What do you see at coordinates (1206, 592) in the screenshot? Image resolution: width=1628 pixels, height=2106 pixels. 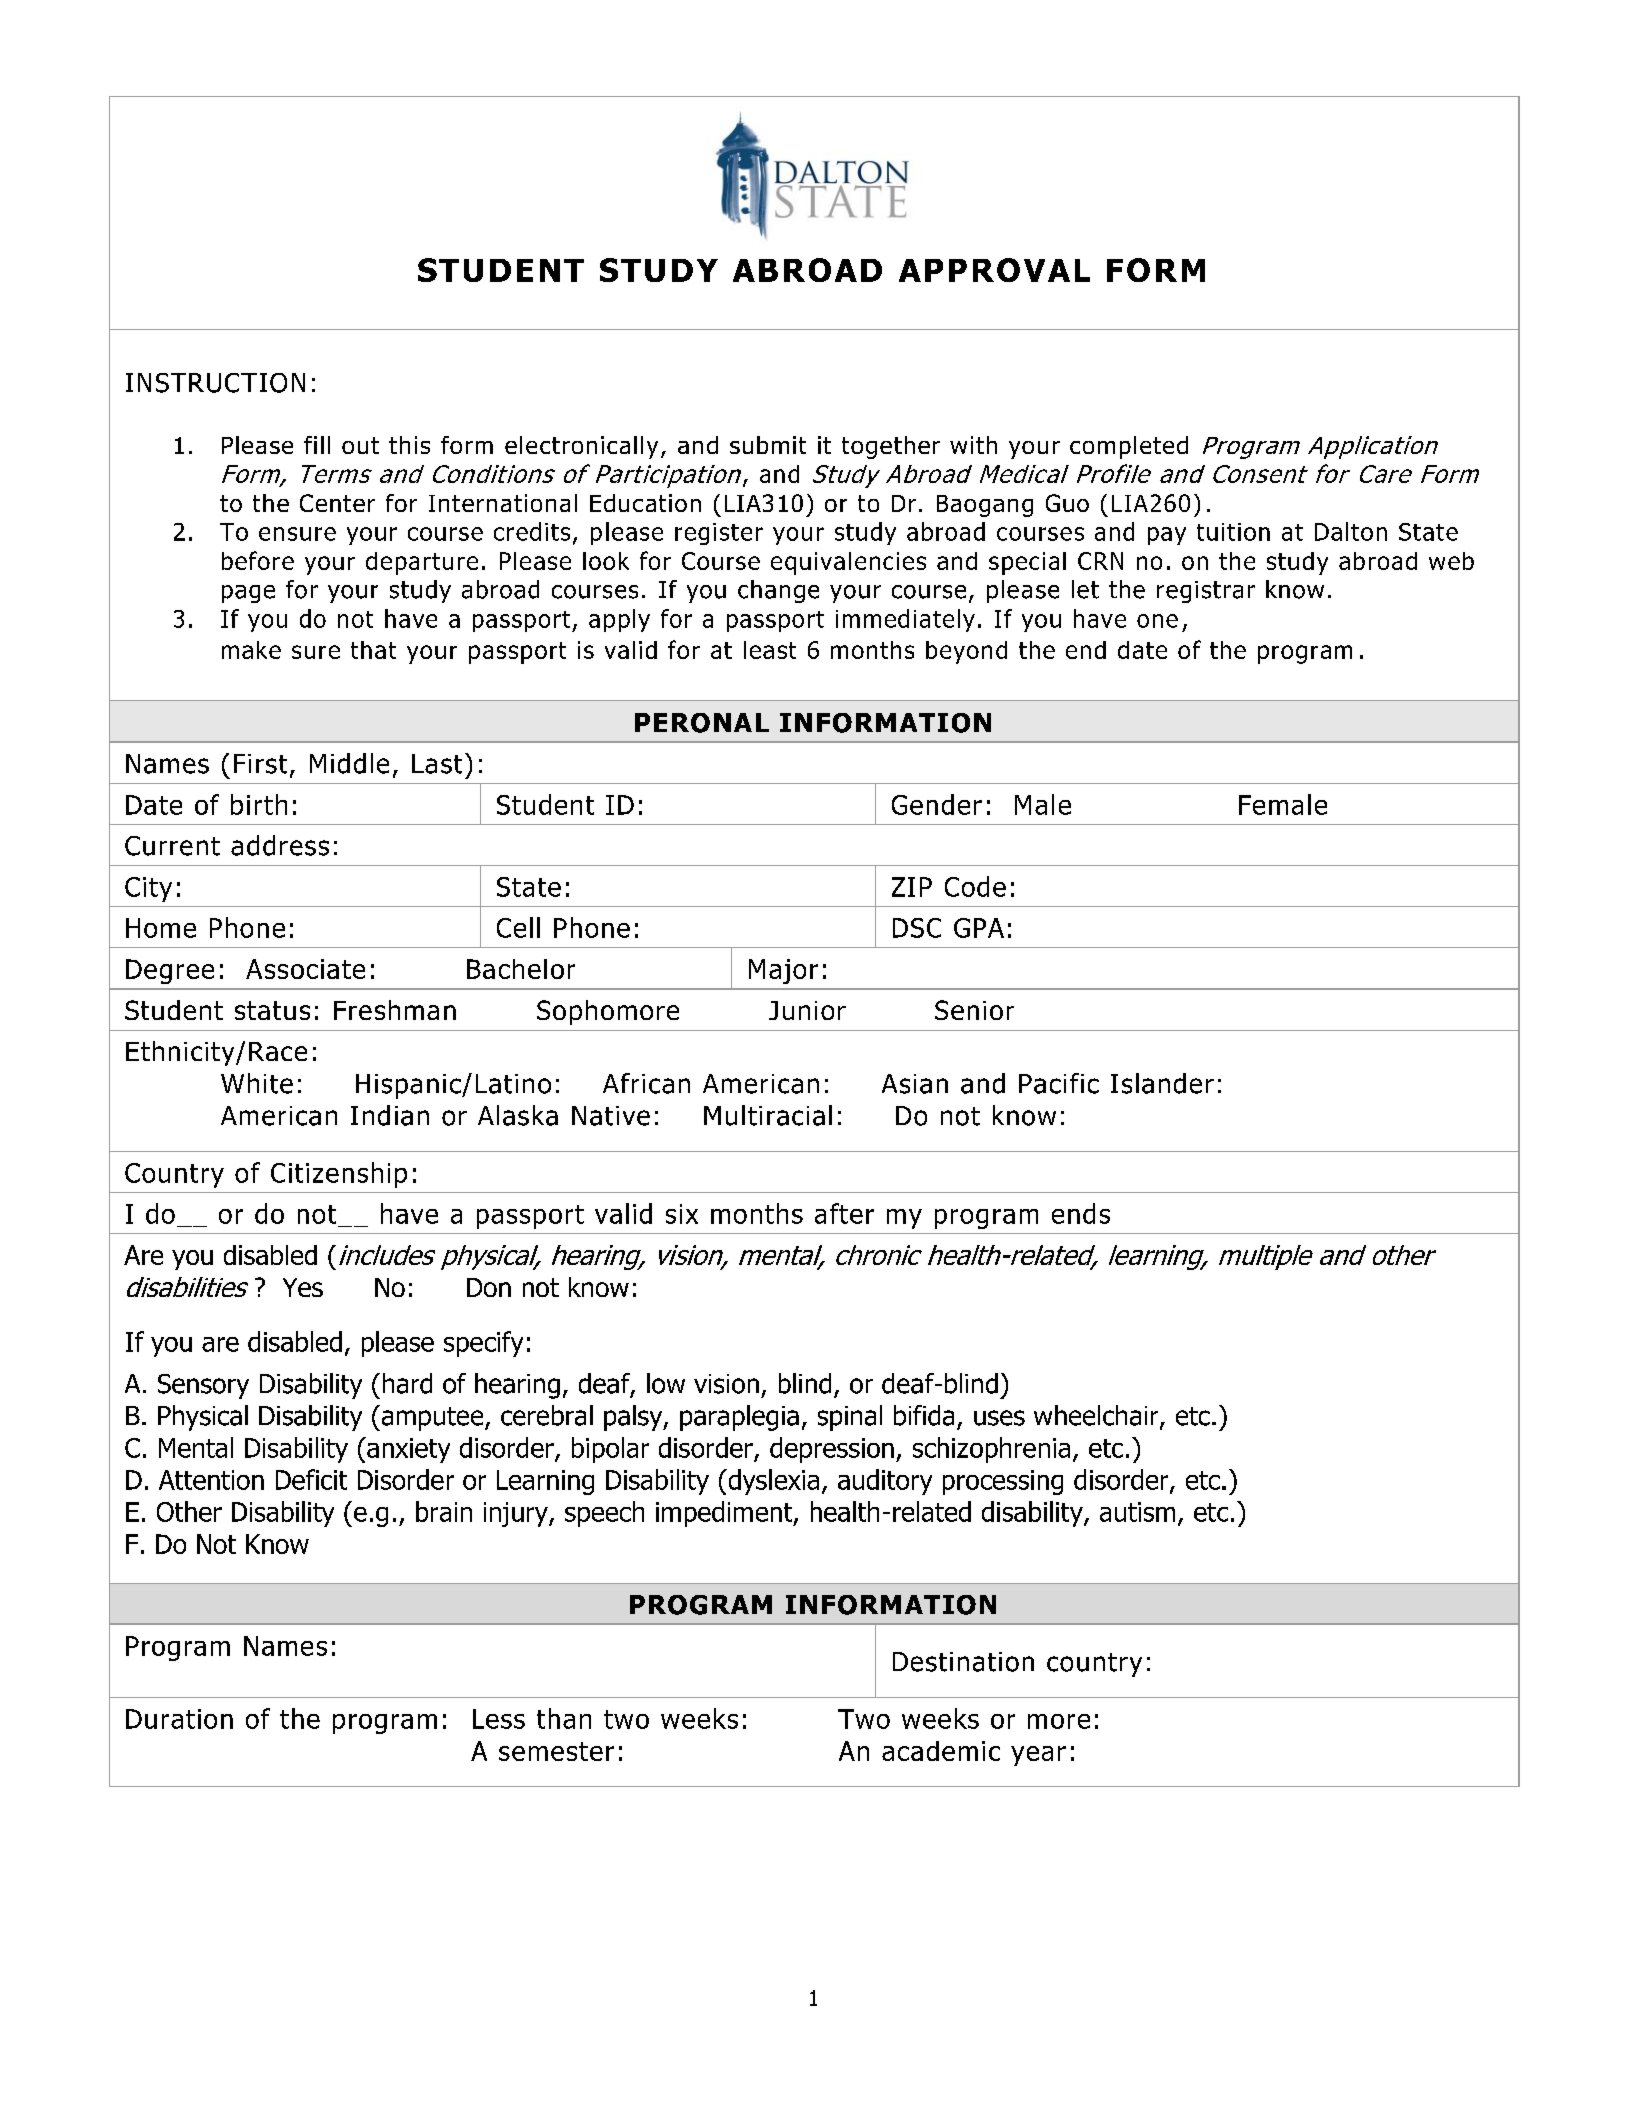 I see `registrar` at bounding box center [1206, 592].
